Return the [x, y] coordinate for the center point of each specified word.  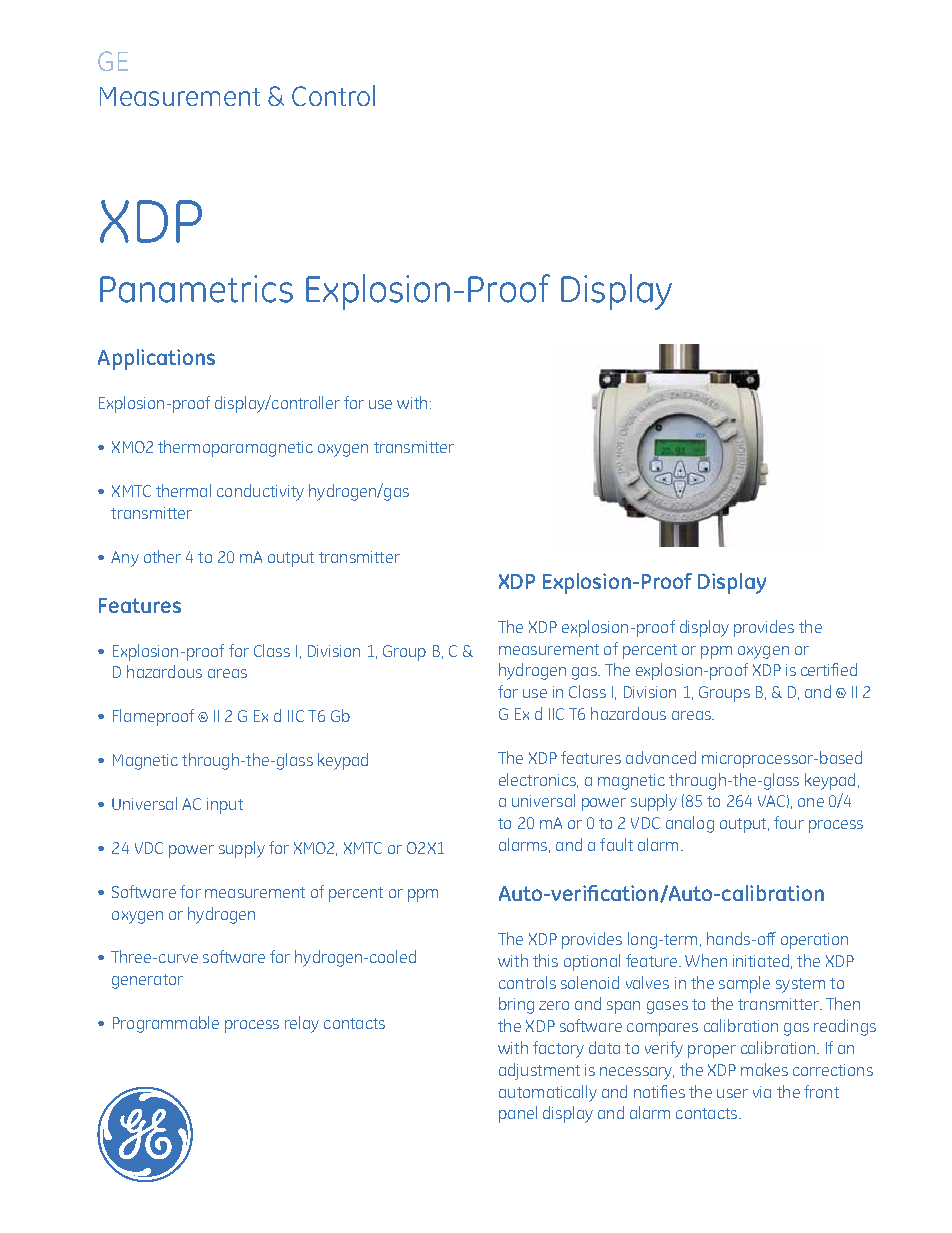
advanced [661, 757]
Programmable [166, 1024]
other [162, 556]
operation [814, 941]
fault [616, 844]
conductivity [260, 492]
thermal [183, 490]
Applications [156, 359]
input [225, 806]
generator [147, 981]
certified [829, 669]
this [545, 960]
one [811, 802]
